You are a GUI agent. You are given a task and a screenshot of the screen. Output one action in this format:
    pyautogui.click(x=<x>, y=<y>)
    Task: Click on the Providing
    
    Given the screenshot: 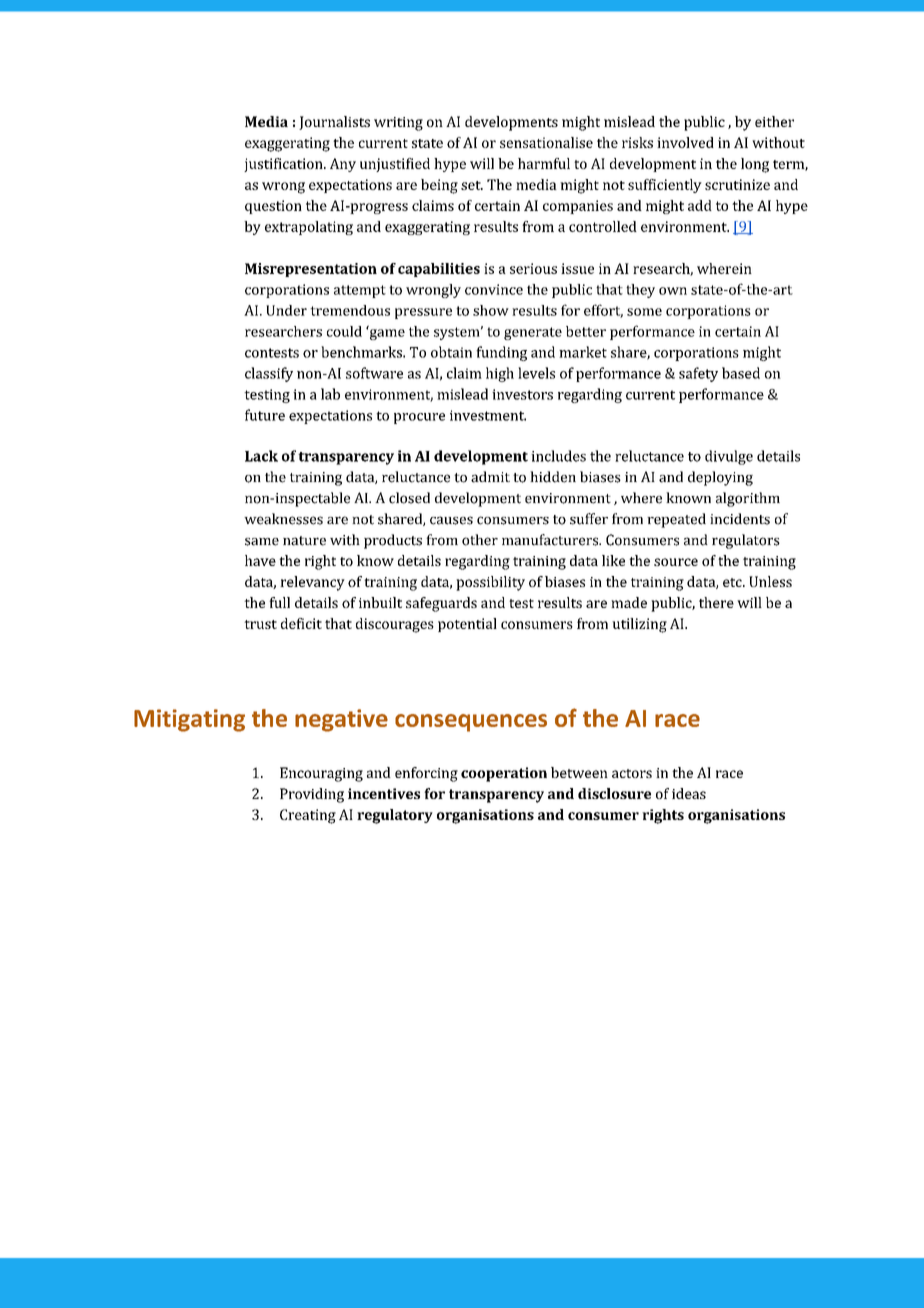 What is the action you would take?
    pyautogui.click(x=312, y=795)
